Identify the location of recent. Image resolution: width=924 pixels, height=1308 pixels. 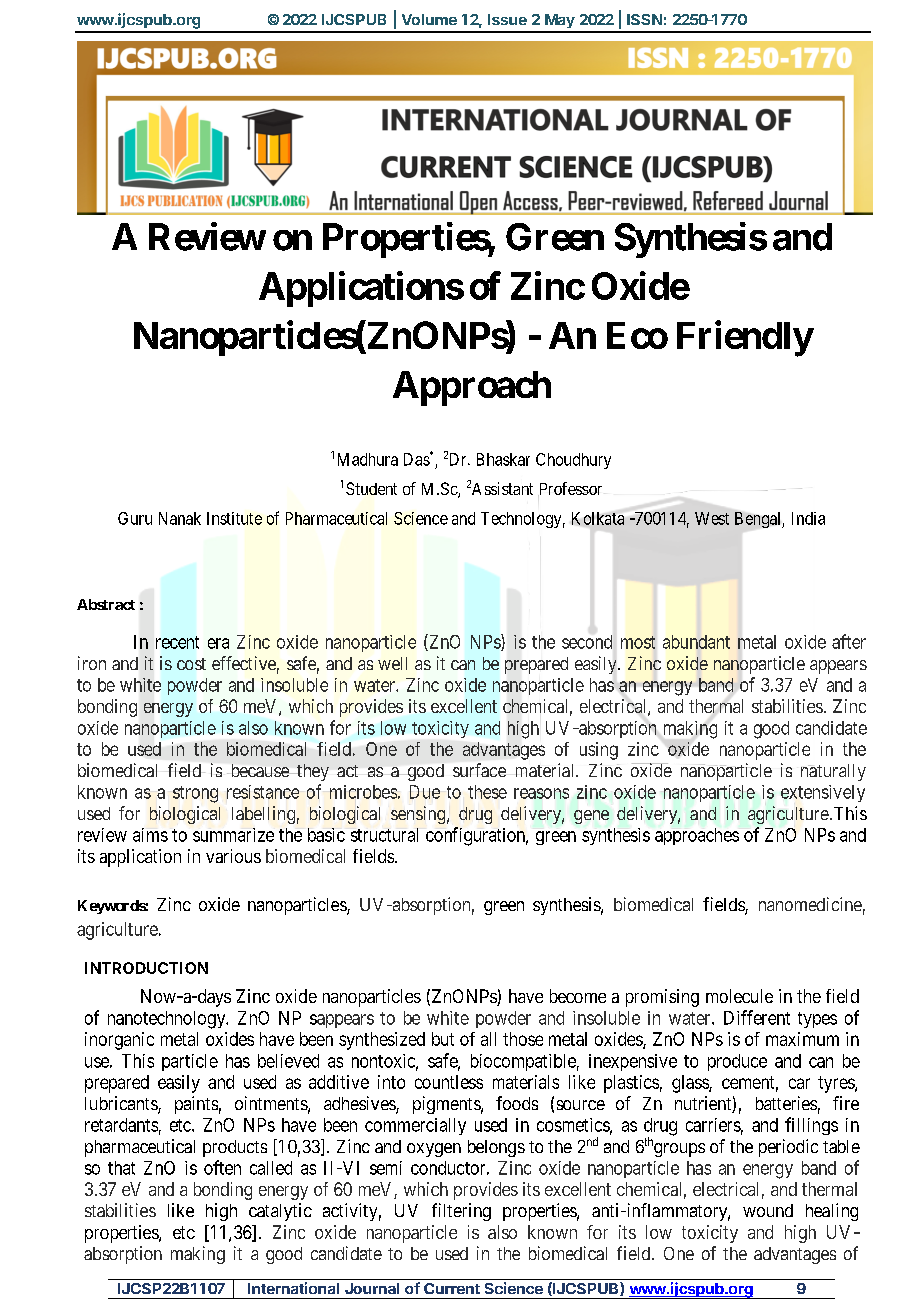
(177, 642).
